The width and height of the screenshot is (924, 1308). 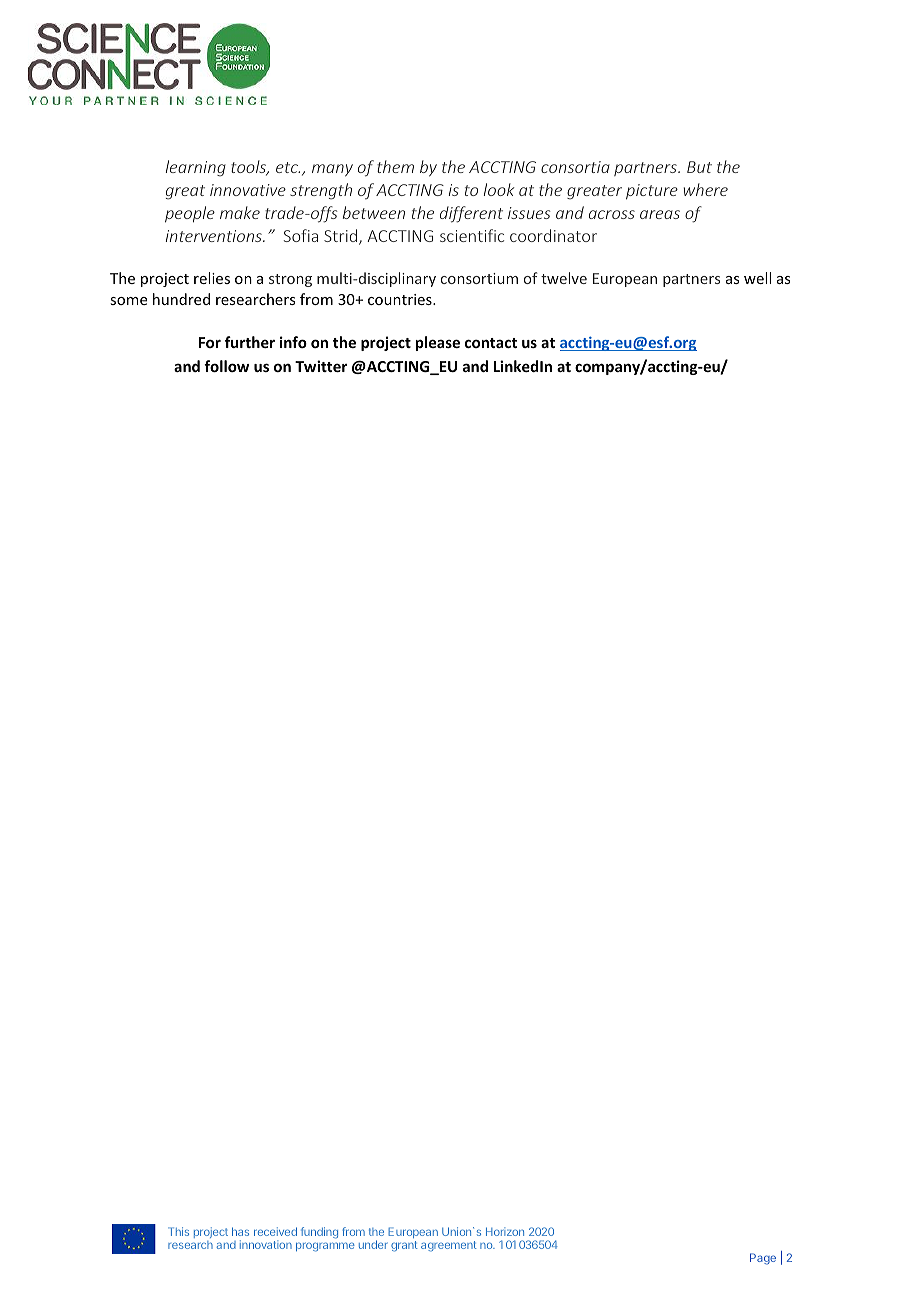 I want to click on This, so click(x=178, y=1231).
